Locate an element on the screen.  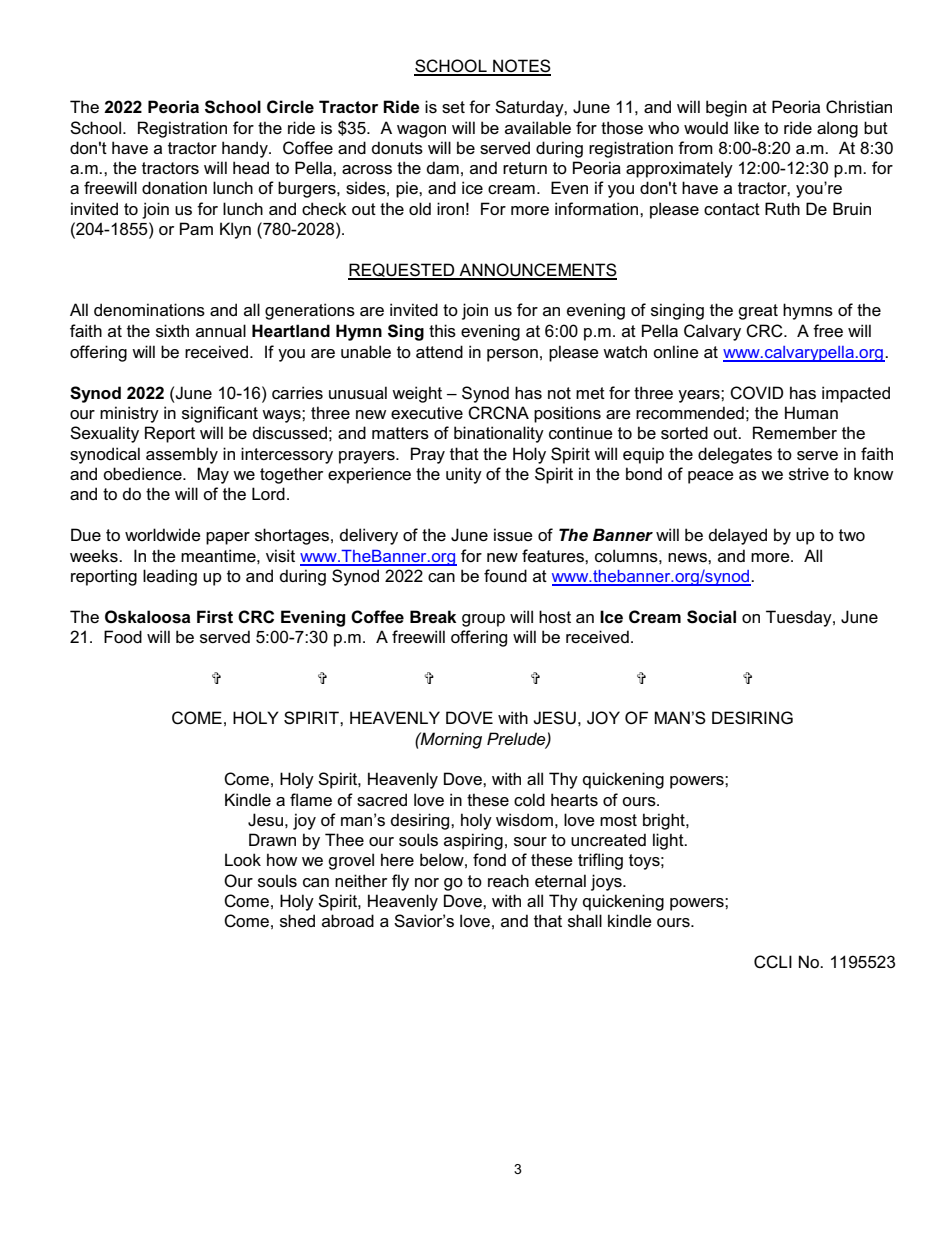
reach is located at coordinates (508, 881).
